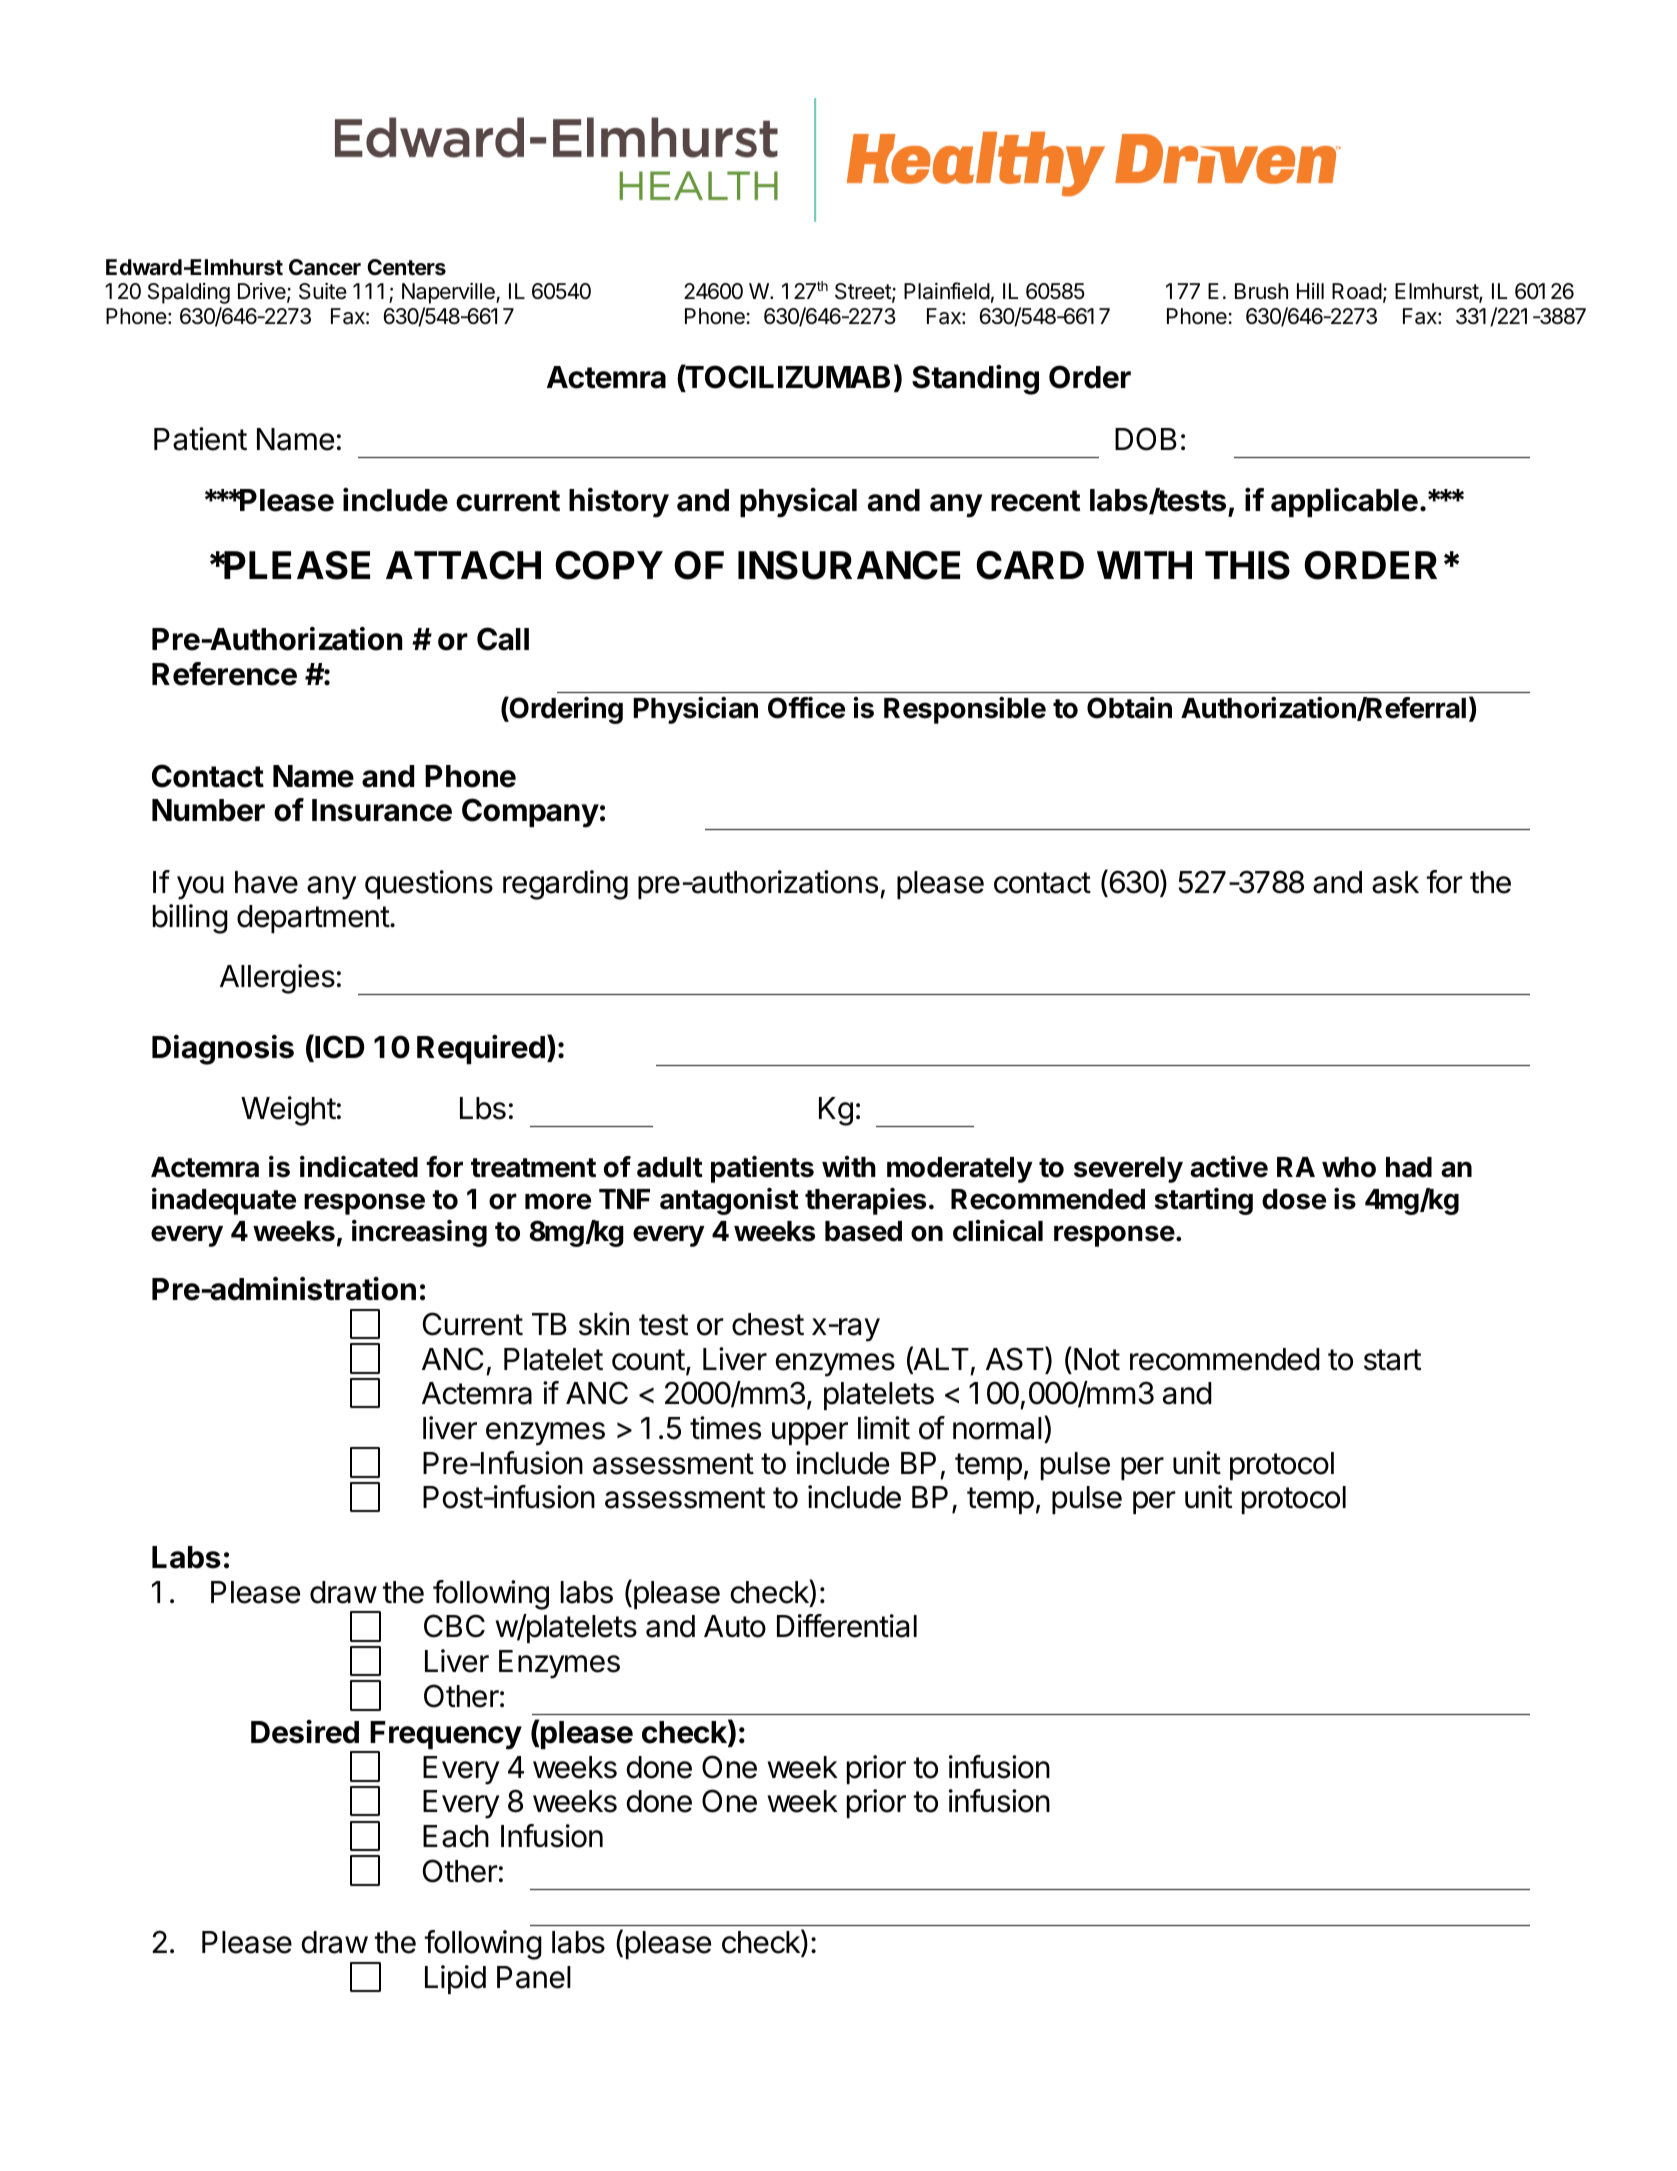 The height and width of the screenshot is (2171, 1677). I want to click on Panel, so click(534, 1977).
